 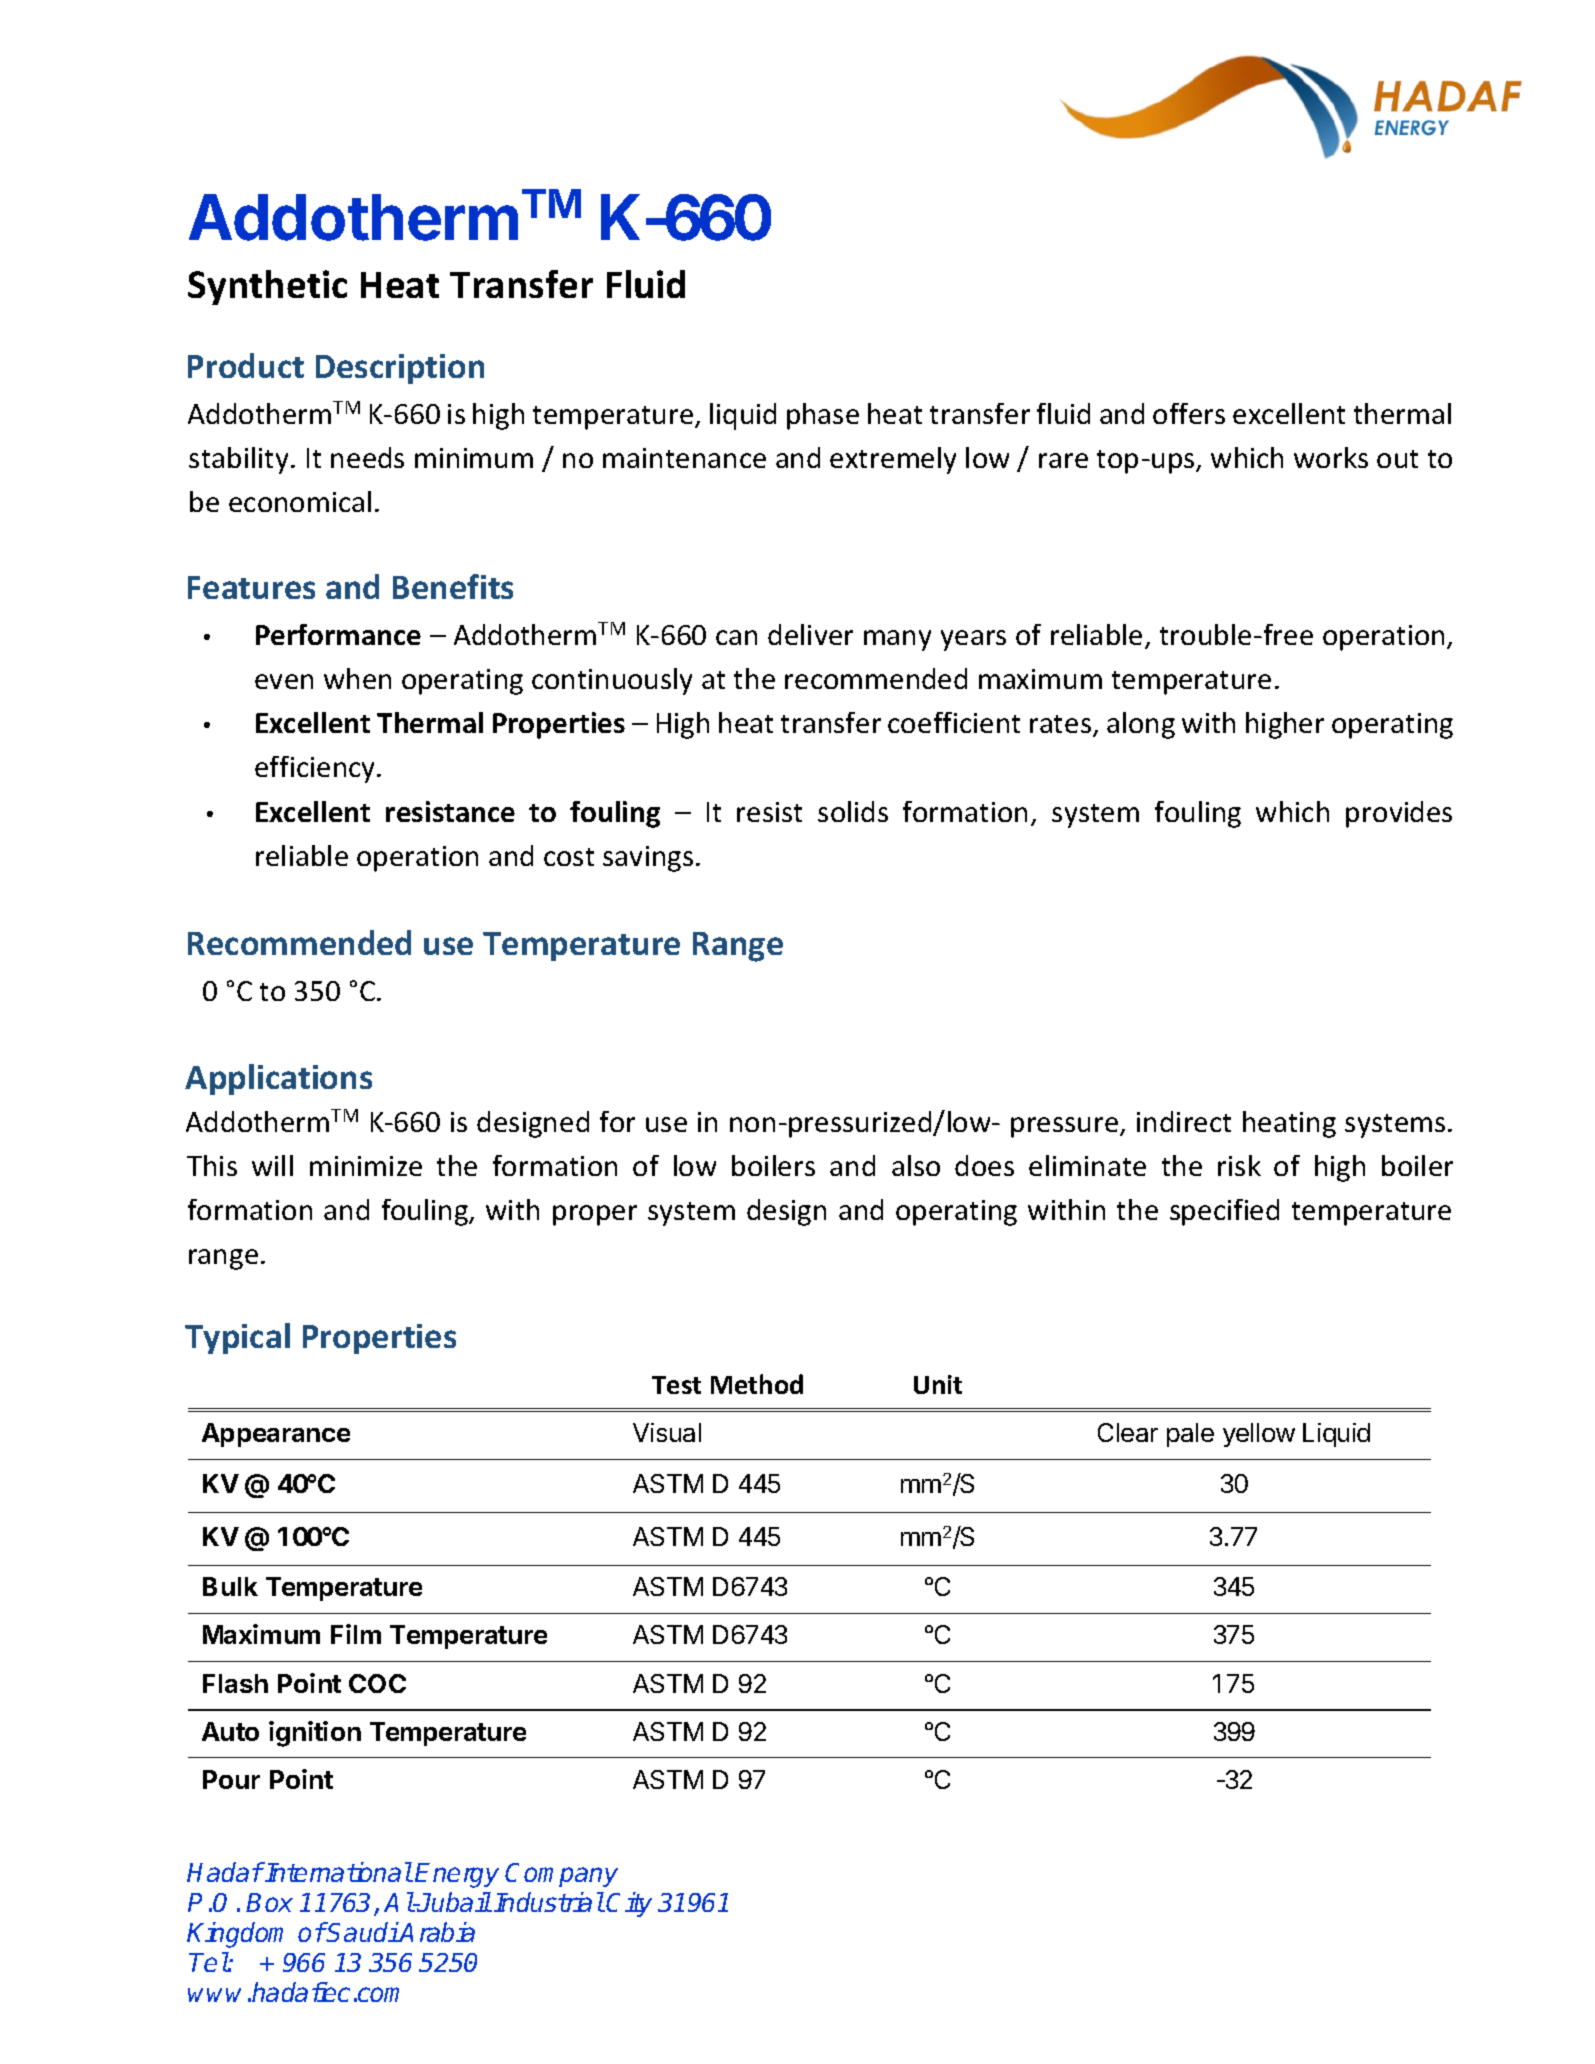 What do you see at coordinates (237, 1338) in the screenshot?
I see `Typical` at bounding box center [237, 1338].
